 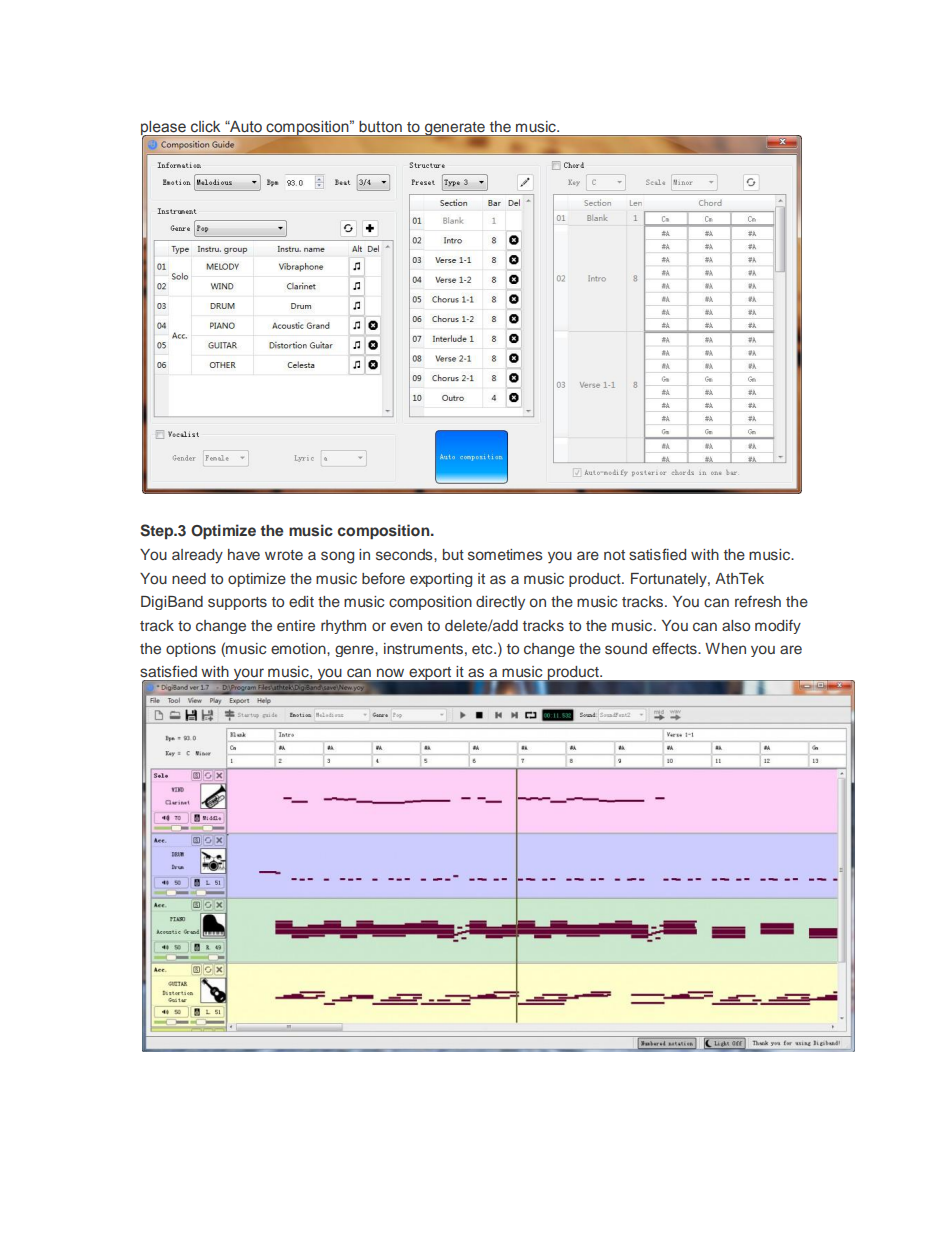 What do you see at coordinates (244, 554) in the screenshot?
I see `have` at bounding box center [244, 554].
